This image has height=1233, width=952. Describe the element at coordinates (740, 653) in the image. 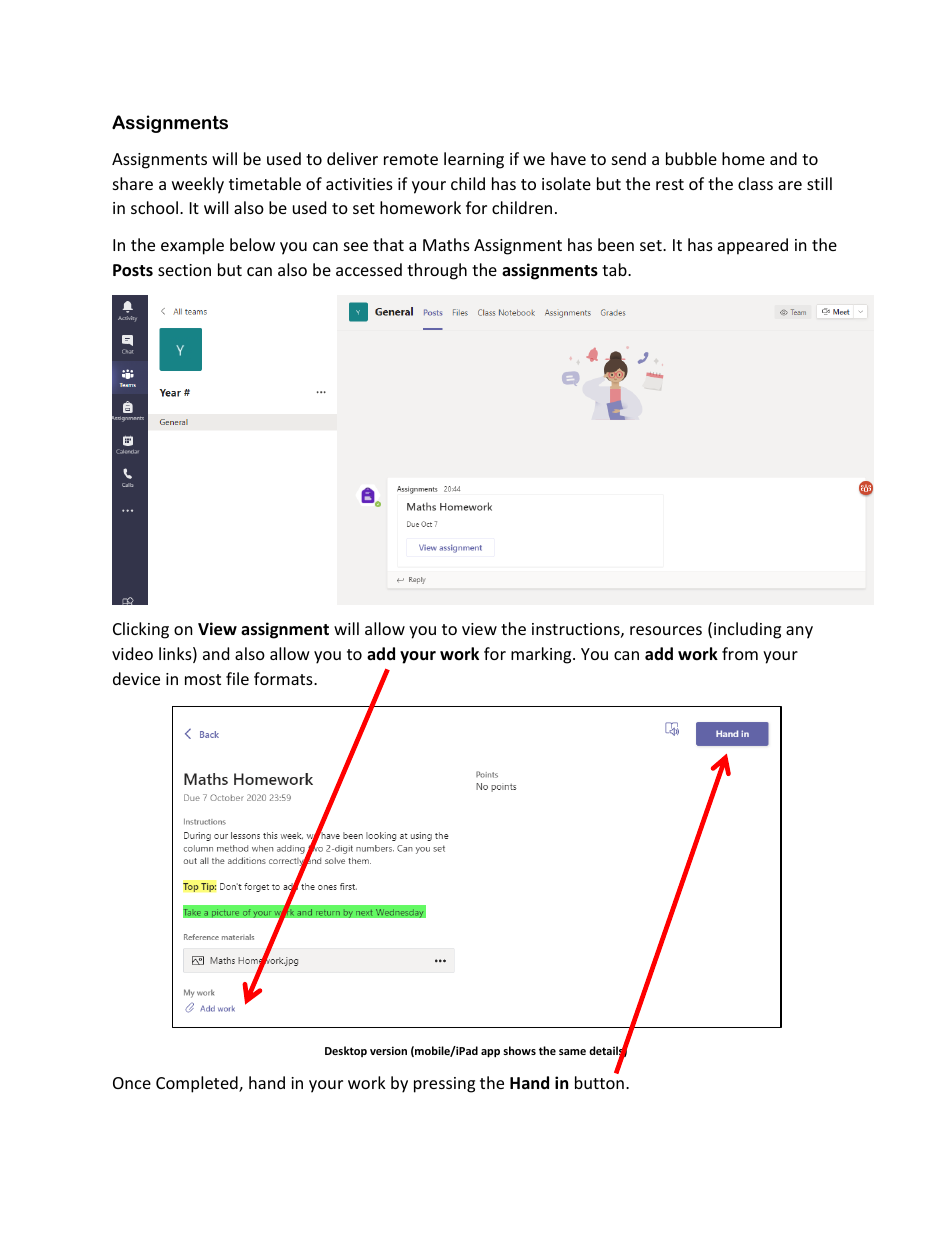

I see `from` at that location.
